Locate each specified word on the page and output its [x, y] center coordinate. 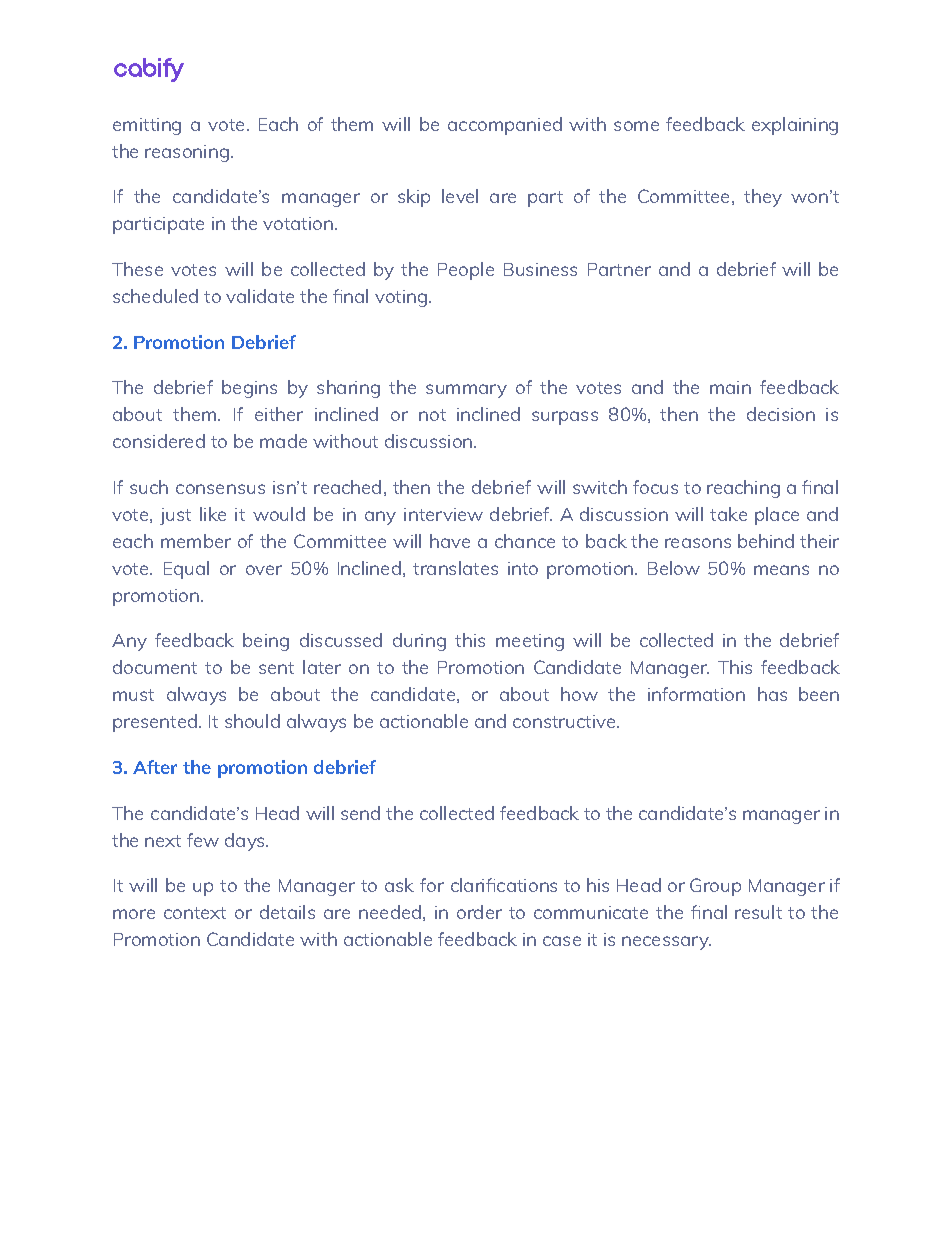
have [450, 541]
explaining [795, 126]
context [195, 913]
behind [766, 541]
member [196, 541]
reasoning [187, 153]
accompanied [505, 126]
